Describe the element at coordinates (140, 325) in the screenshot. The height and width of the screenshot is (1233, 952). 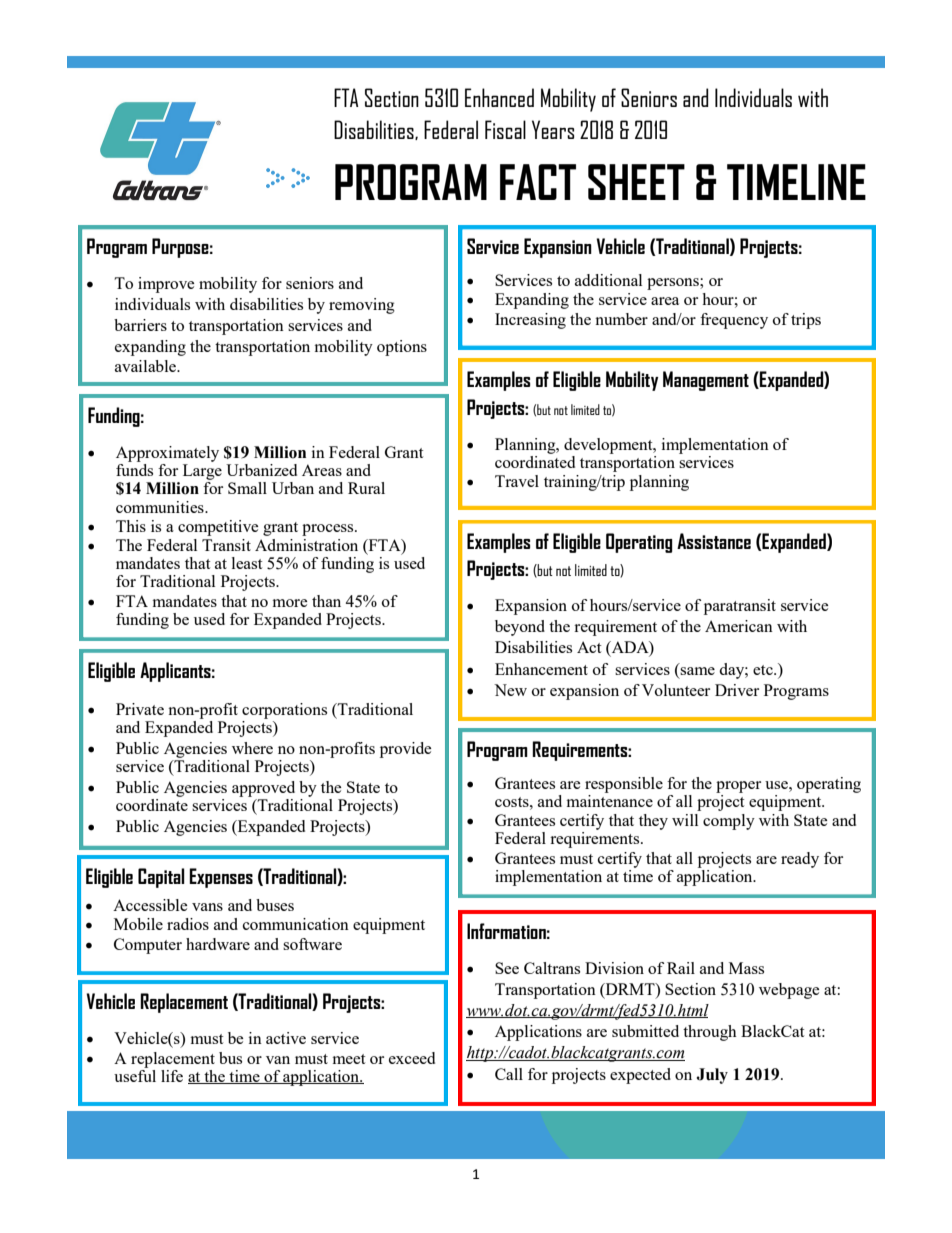
I see `barriers` at that location.
